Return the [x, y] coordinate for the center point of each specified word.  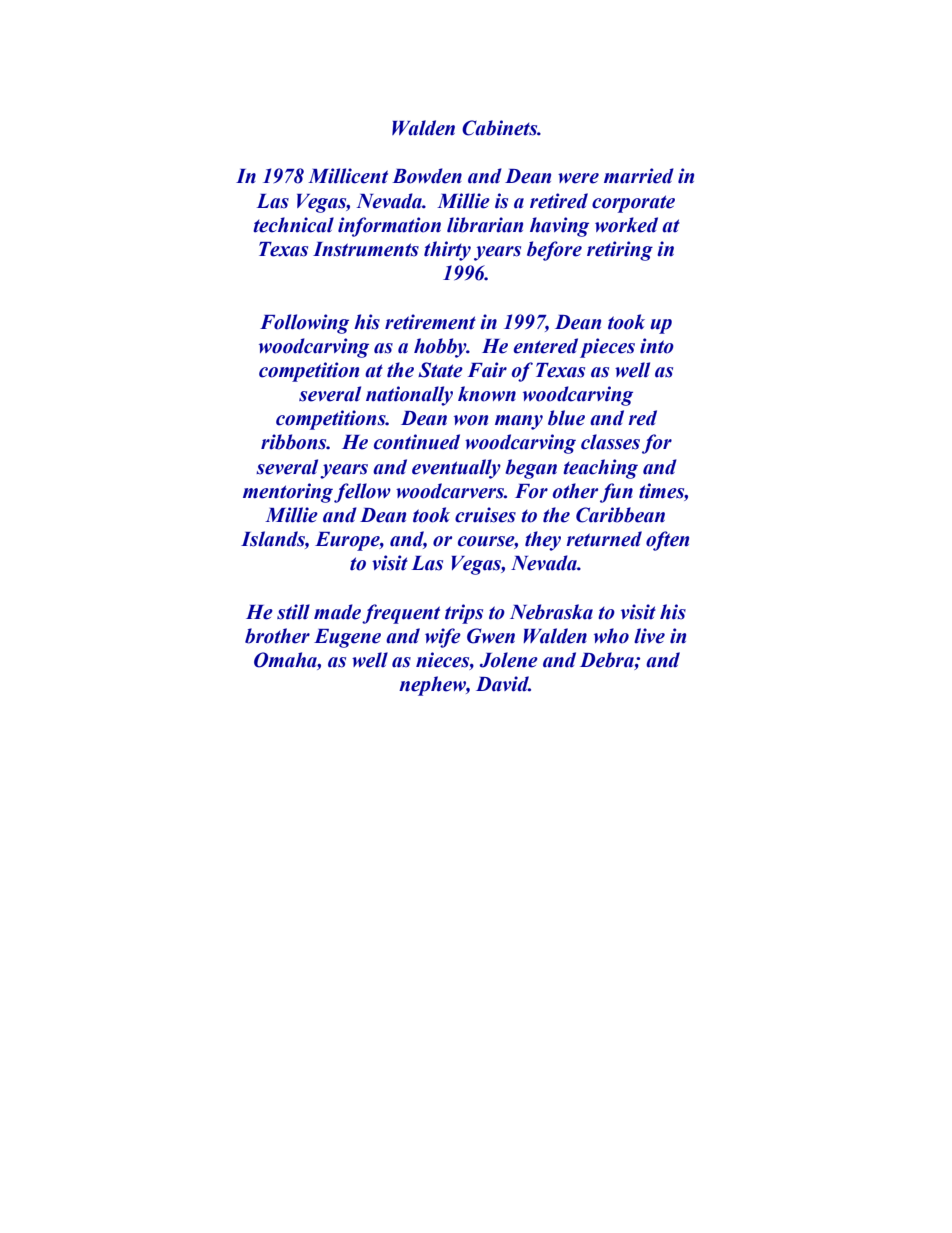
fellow [362, 493]
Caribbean [620, 515]
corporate [633, 204]
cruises [485, 515]
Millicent [348, 176]
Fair [487, 370]
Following [304, 324]
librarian [485, 225]
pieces [607, 348]
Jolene [508, 660]
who [611, 636]
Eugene [347, 638]
